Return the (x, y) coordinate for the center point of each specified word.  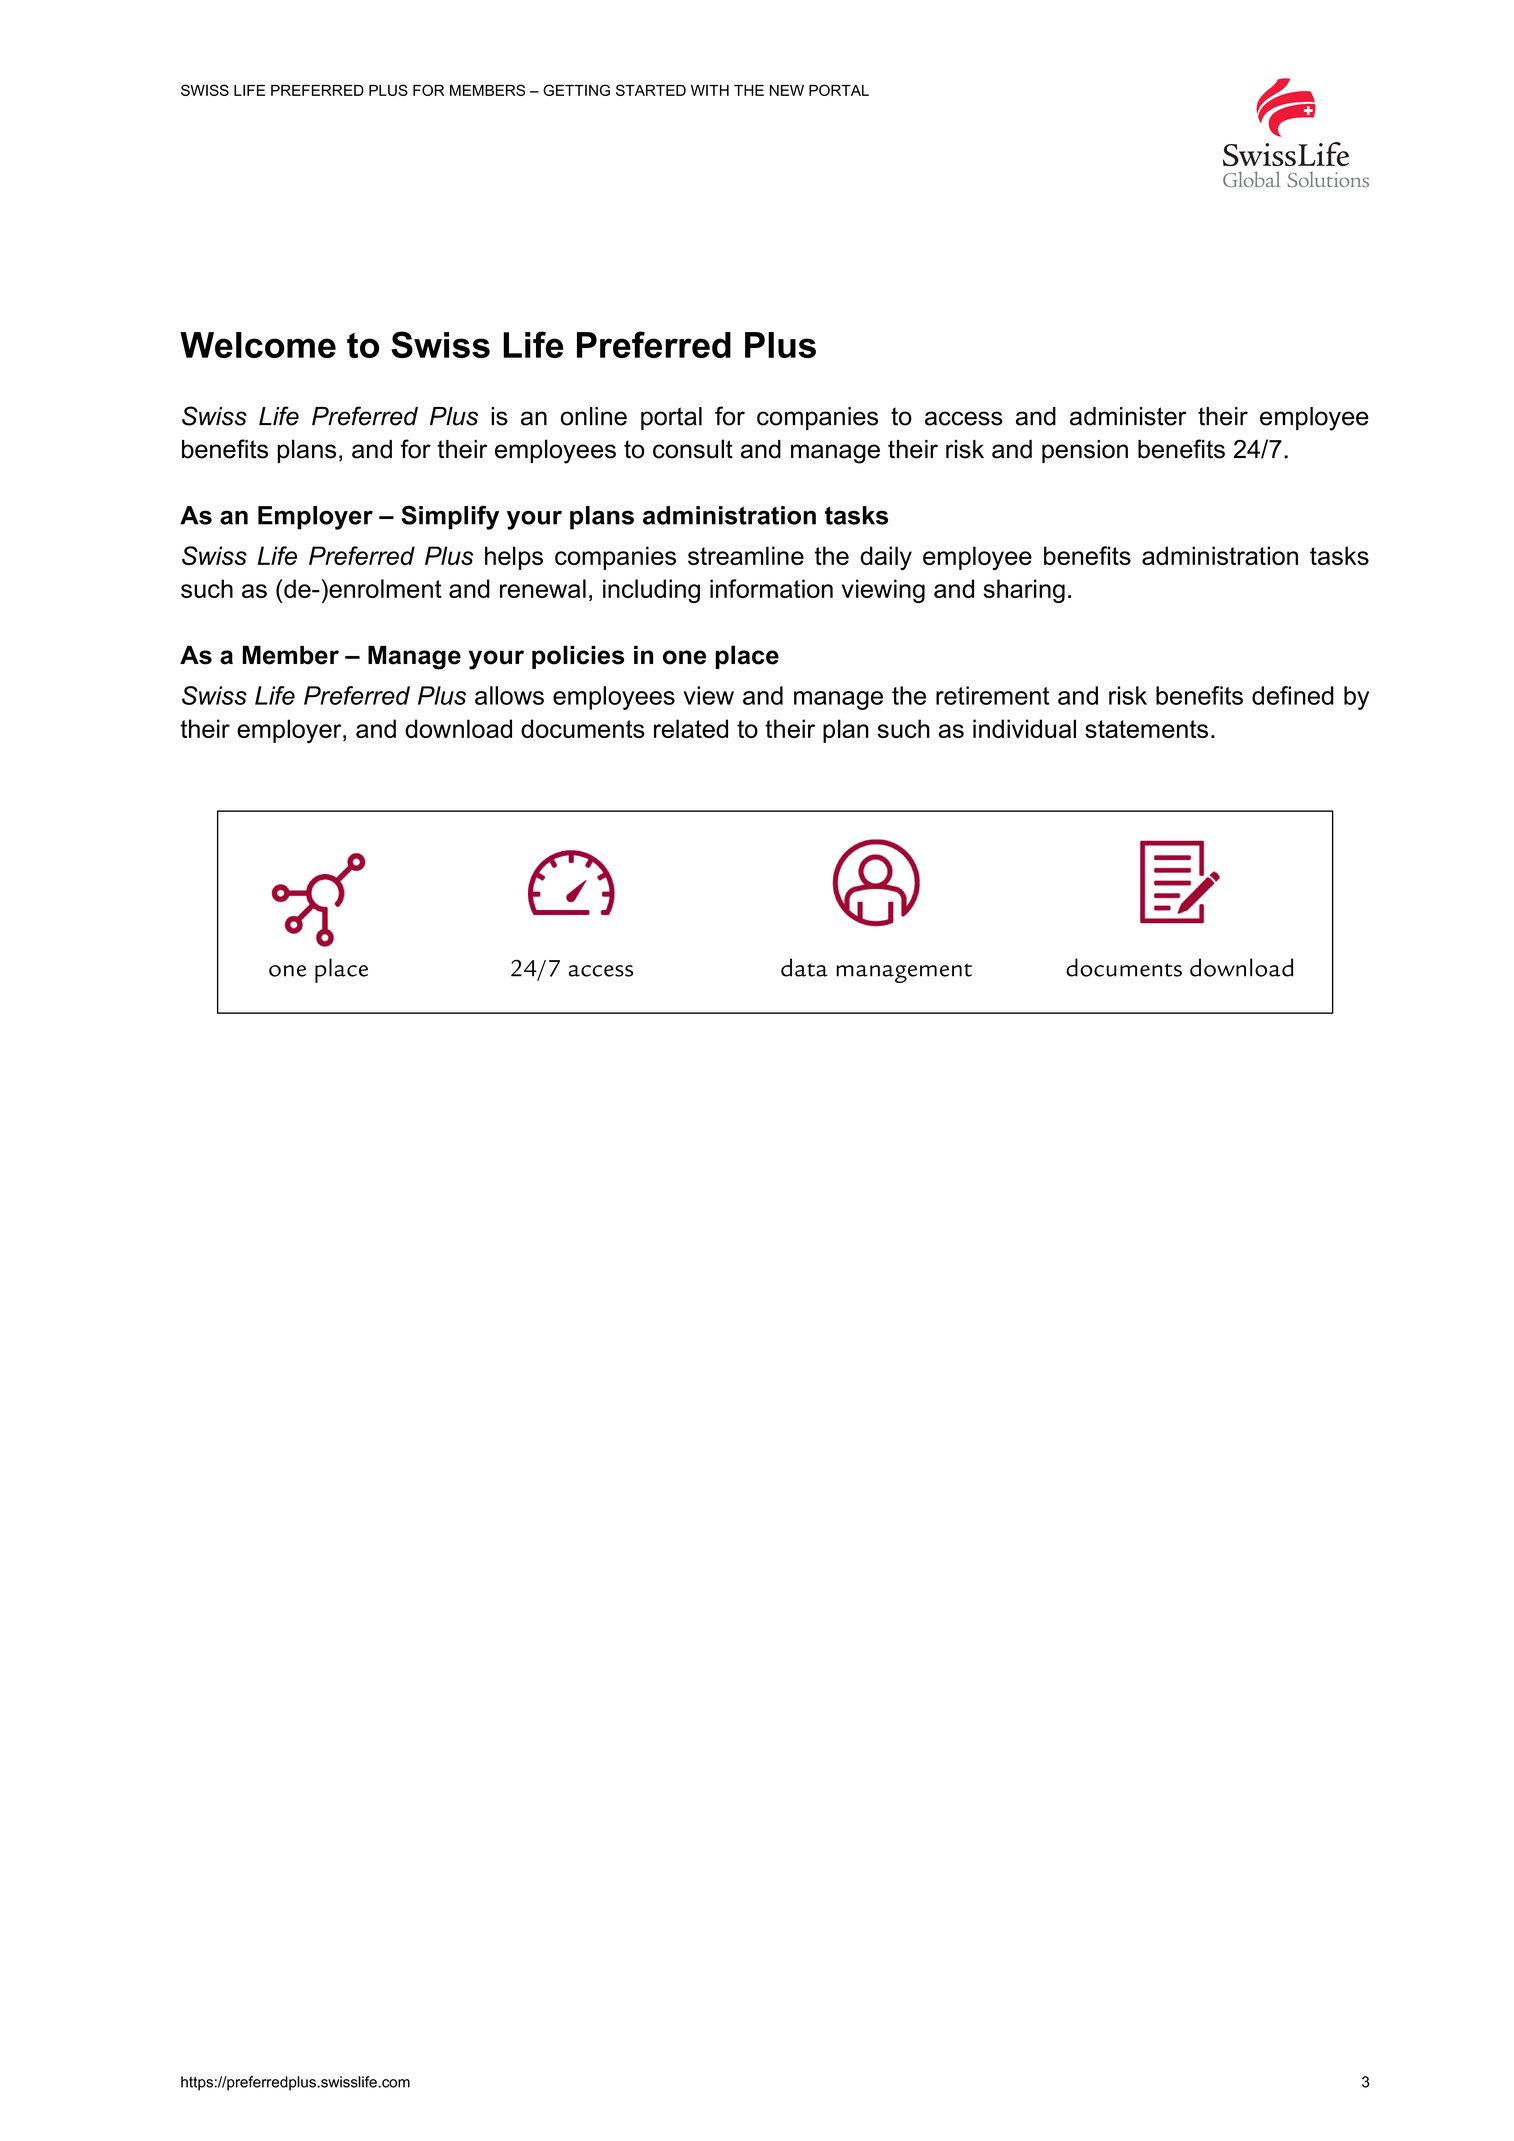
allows (509, 695)
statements (1146, 729)
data (804, 967)
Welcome (258, 345)
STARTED (651, 90)
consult (693, 449)
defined (1293, 695)
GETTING (576, 90)
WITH (710, 90)
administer (1128, 416)
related (691, 728)
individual (1024, 728)
